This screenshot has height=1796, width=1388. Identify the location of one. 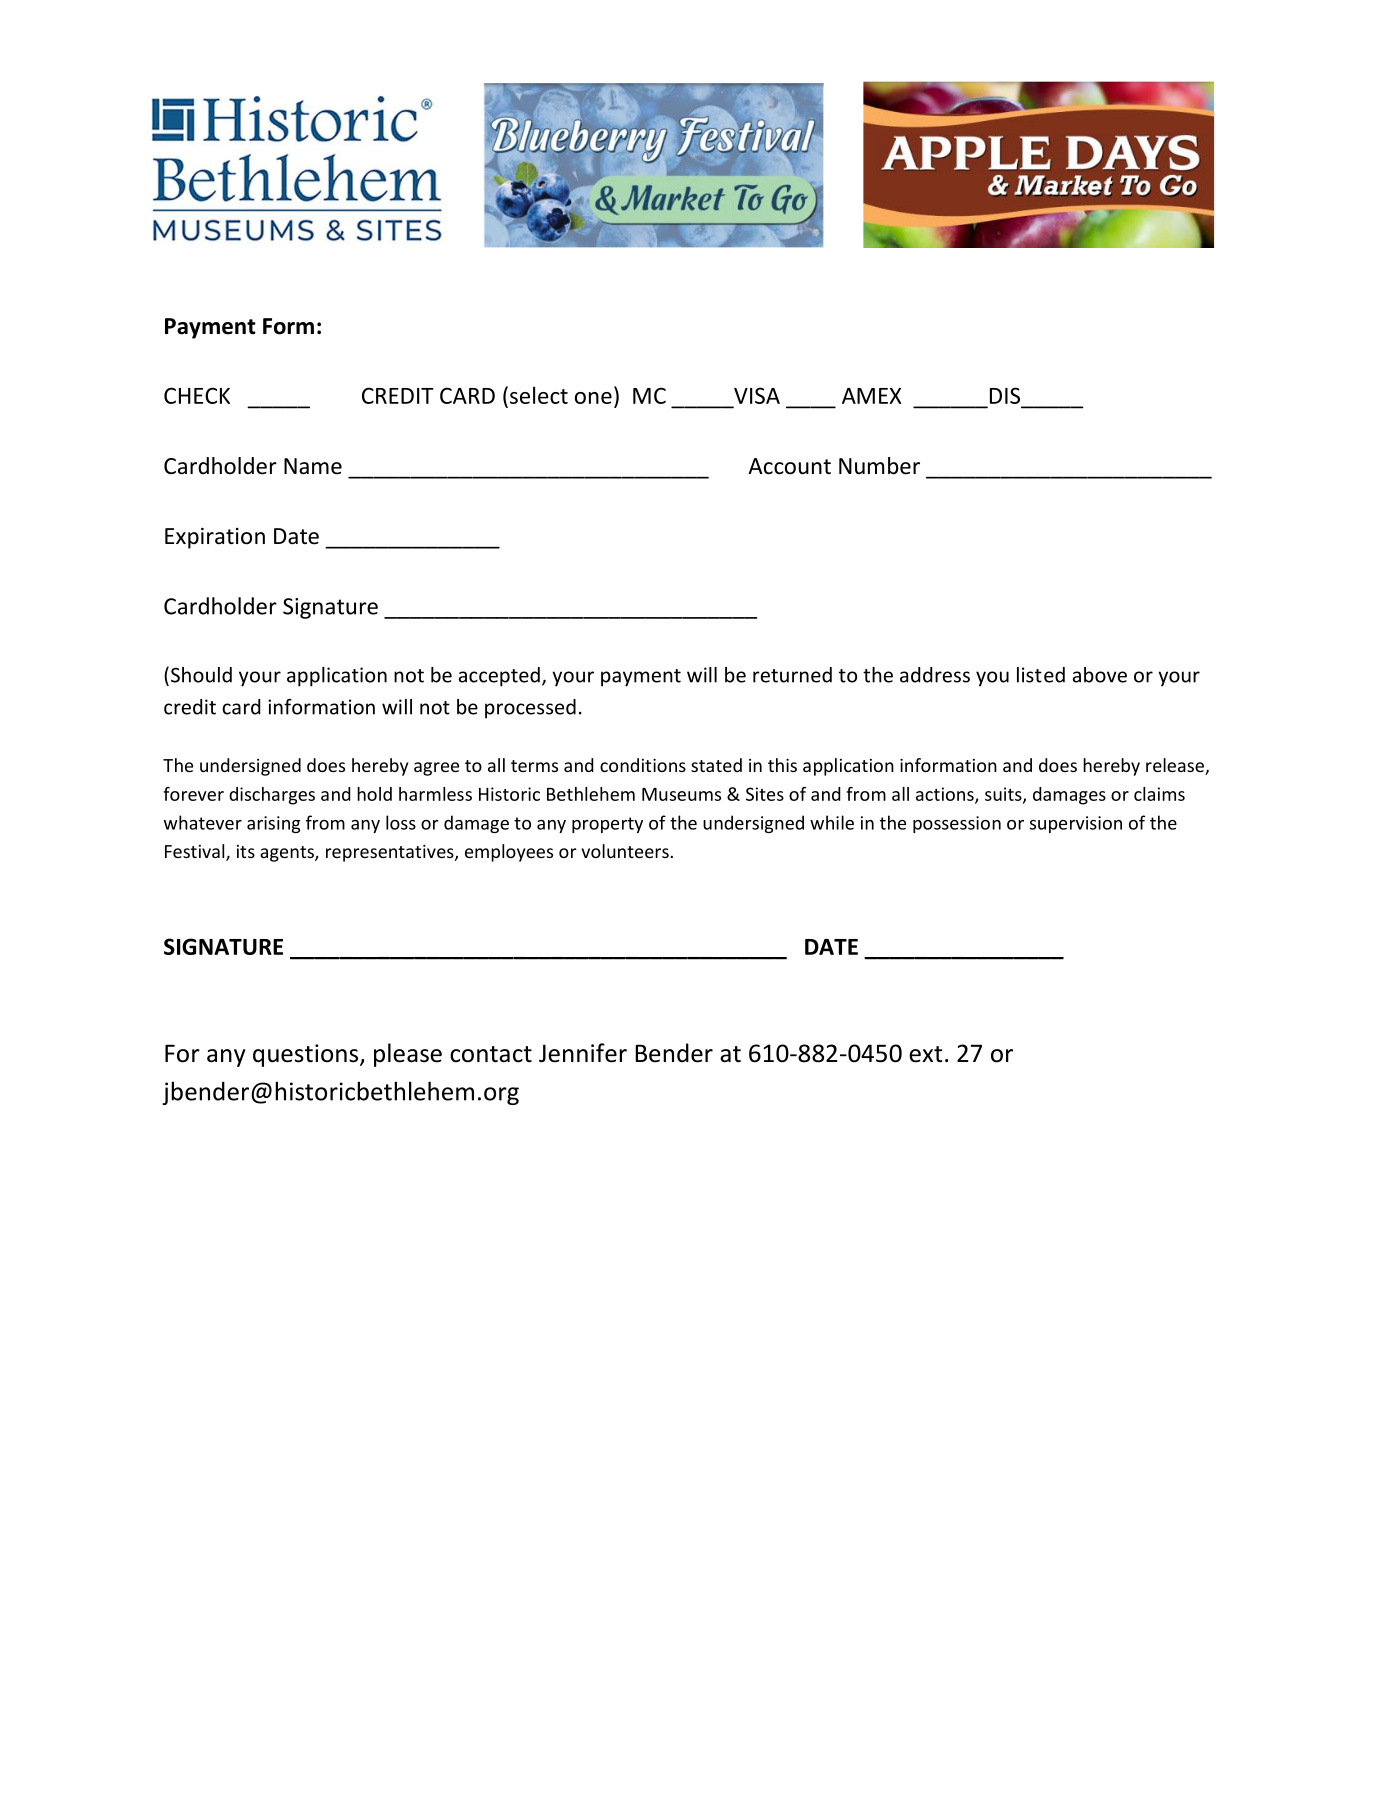
(593, 398).
